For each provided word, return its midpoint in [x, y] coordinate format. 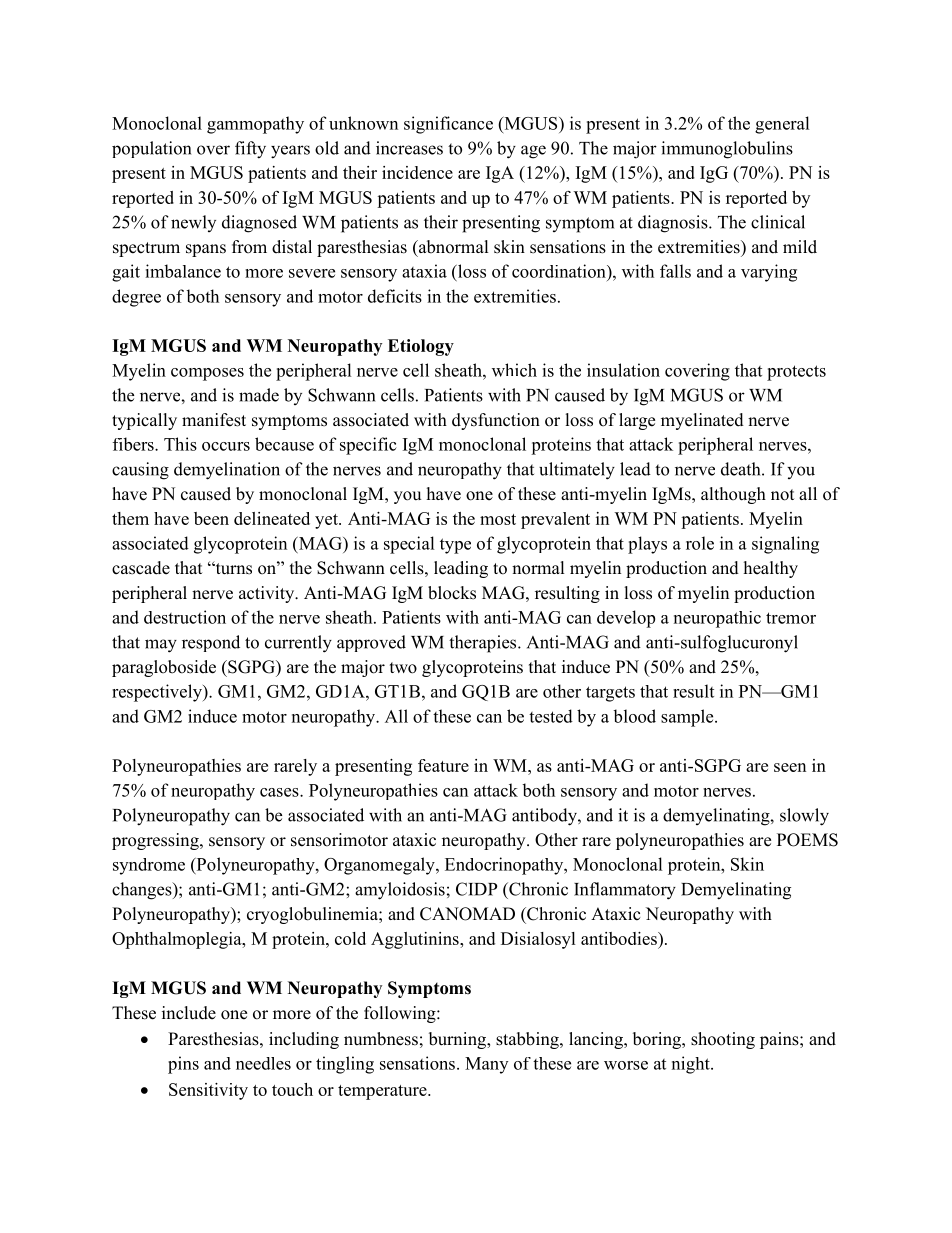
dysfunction [496, 421]
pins [183, 1065]
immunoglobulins [727, 150]
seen [790, 767]
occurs [226, 446]
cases [280, 792]
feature [443, 765]
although [733, 495]
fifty [250, 150]
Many [486, 1065]
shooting [723, 1040]
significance [448, 125]
